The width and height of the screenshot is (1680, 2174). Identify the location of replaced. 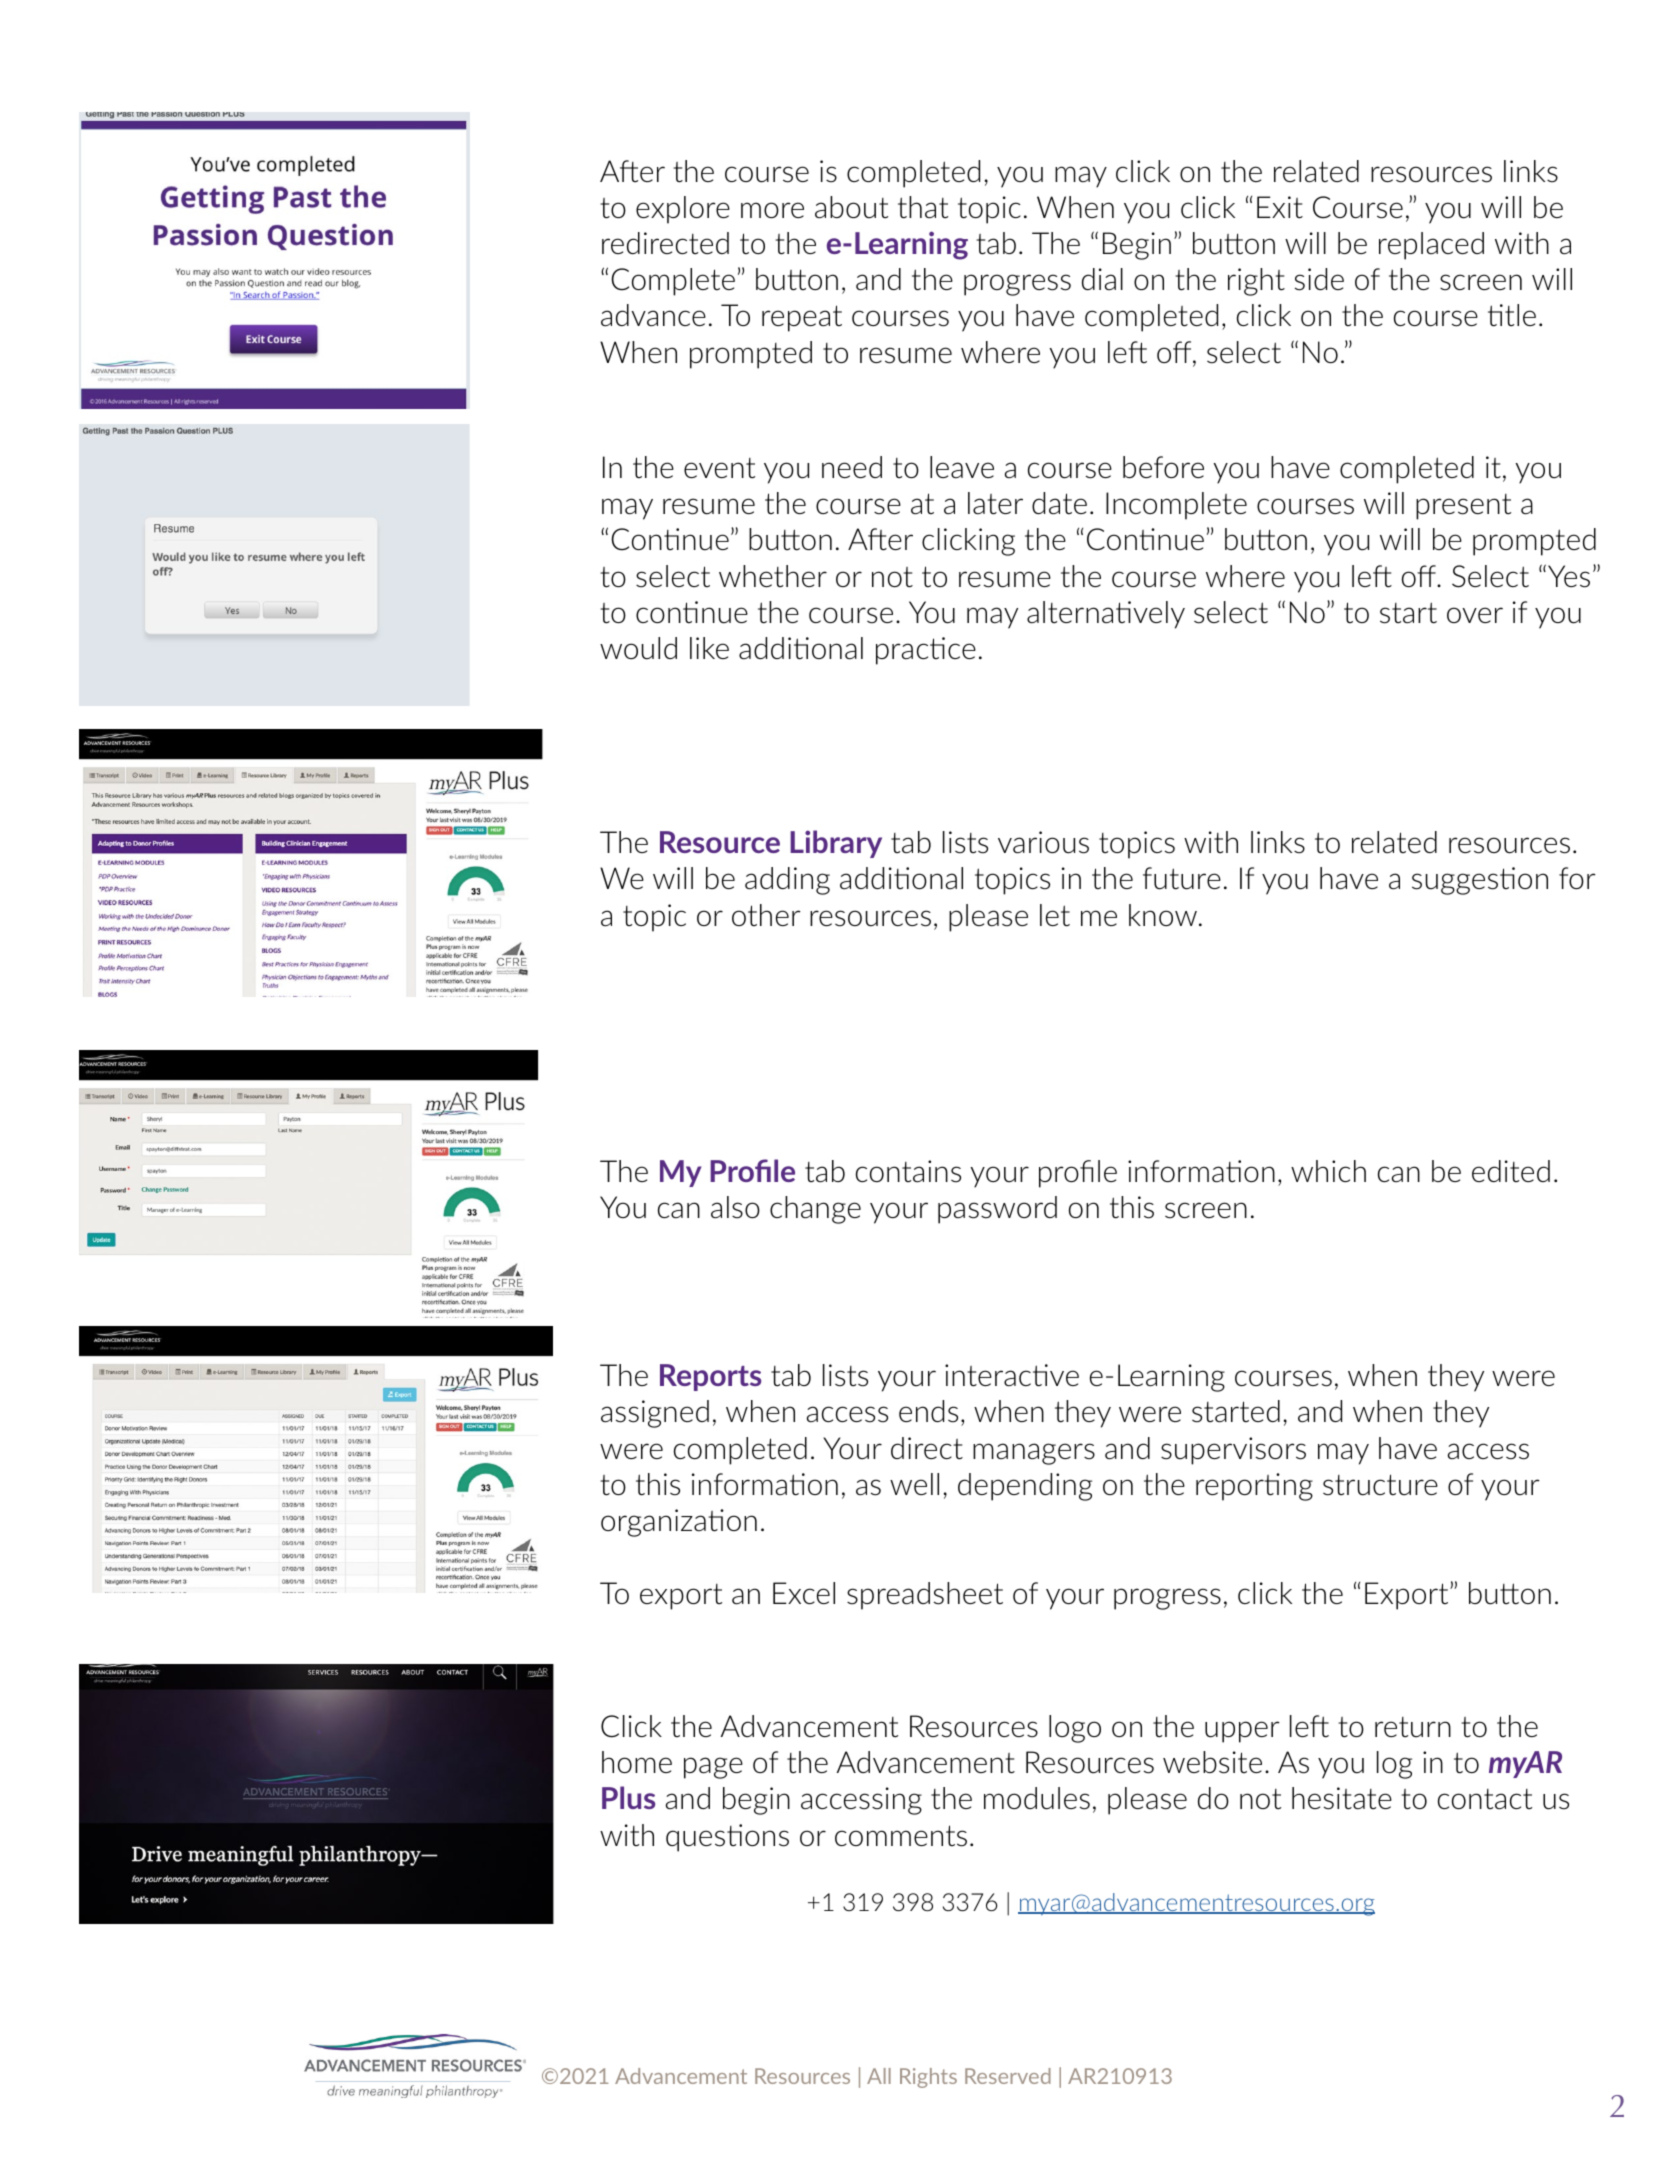
(1431, 246).
